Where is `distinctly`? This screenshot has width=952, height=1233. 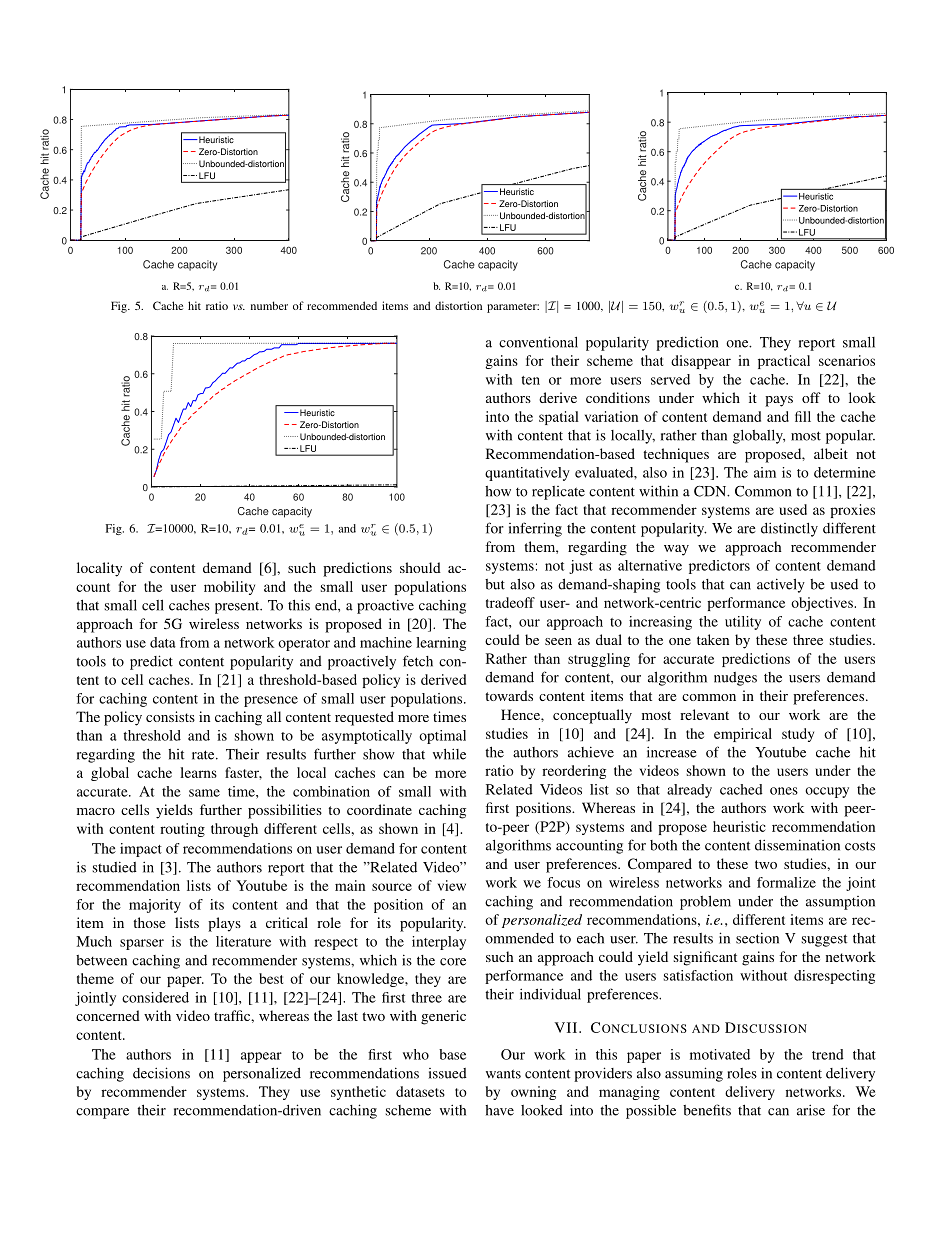 distinctly is located at coordinates (789, 529).
